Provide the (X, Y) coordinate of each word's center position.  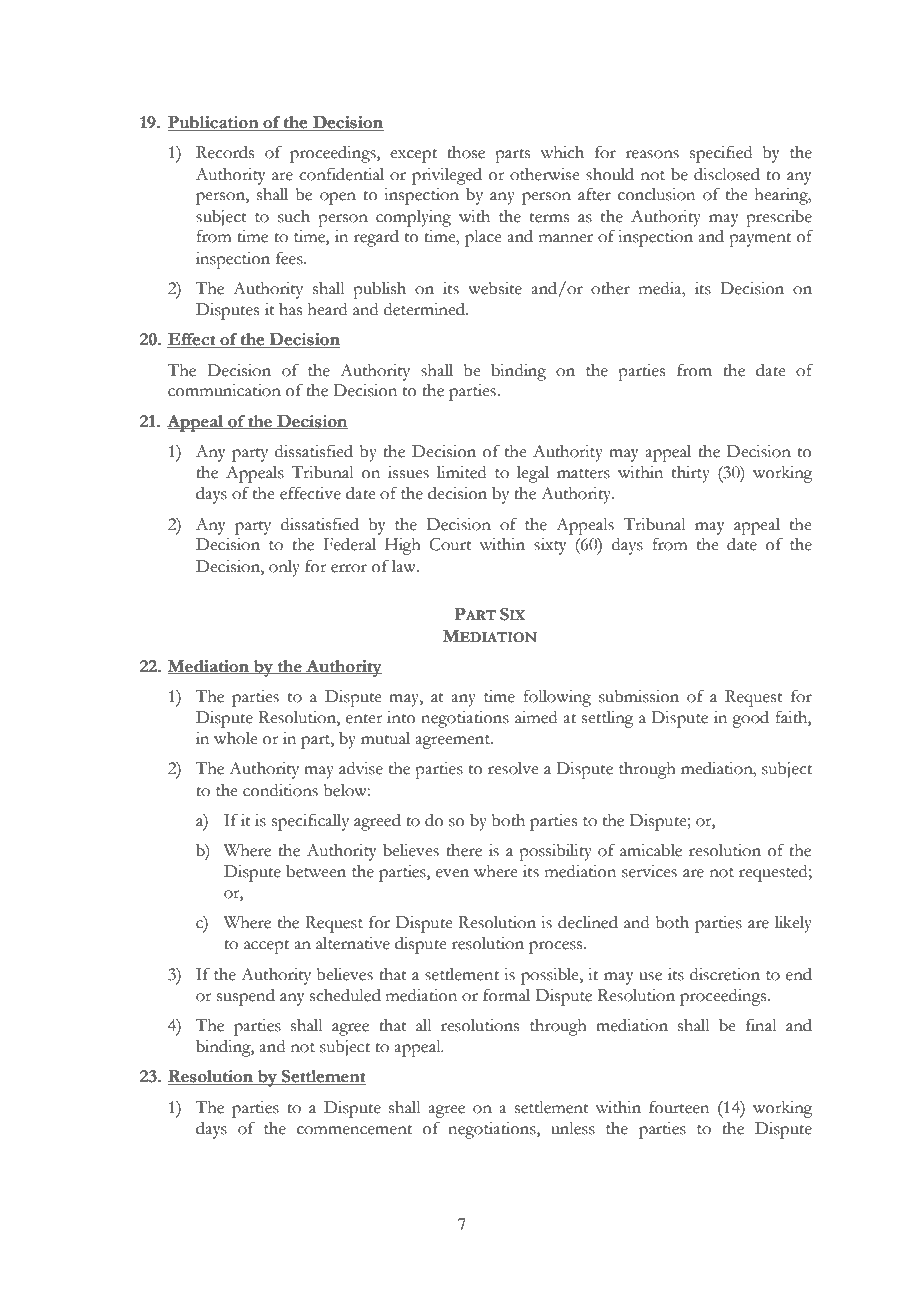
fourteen (679, 1107)
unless (573, 1128)
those (466, 152)
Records (225, 152)
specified (721, 154)
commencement (354, 1130)
